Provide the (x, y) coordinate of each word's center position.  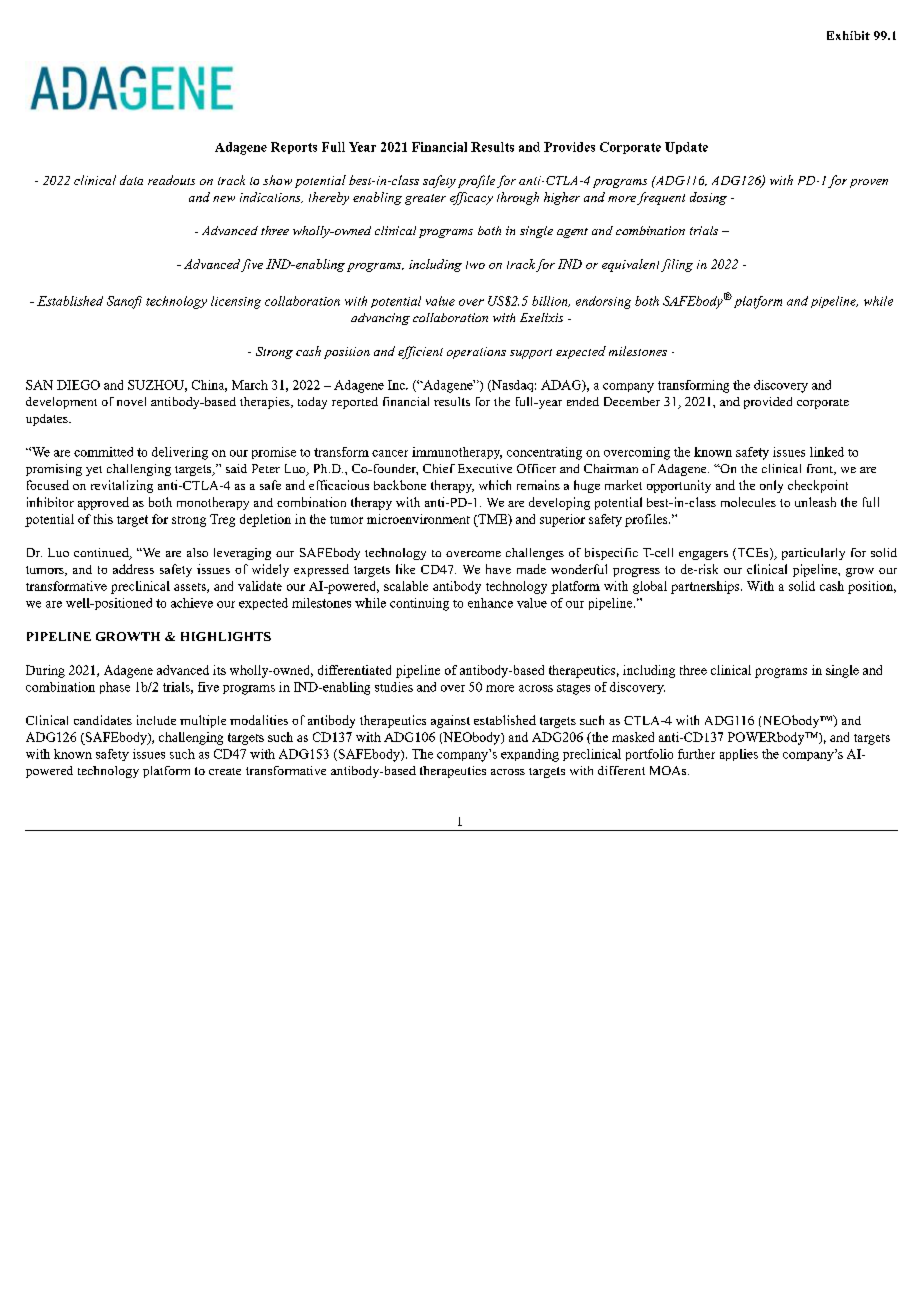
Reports (294, 148)
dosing (708, 198)
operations (476, 353)
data (131, 180)
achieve (192, 603)
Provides (569, 147)
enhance (490, 603)
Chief (439, 468)
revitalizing (122, 486)
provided (768, 403)
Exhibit (848, 35)
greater (425, 199)
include (156, 720)
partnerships (706, 587)
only (771, 486)
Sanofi (124, 302)
